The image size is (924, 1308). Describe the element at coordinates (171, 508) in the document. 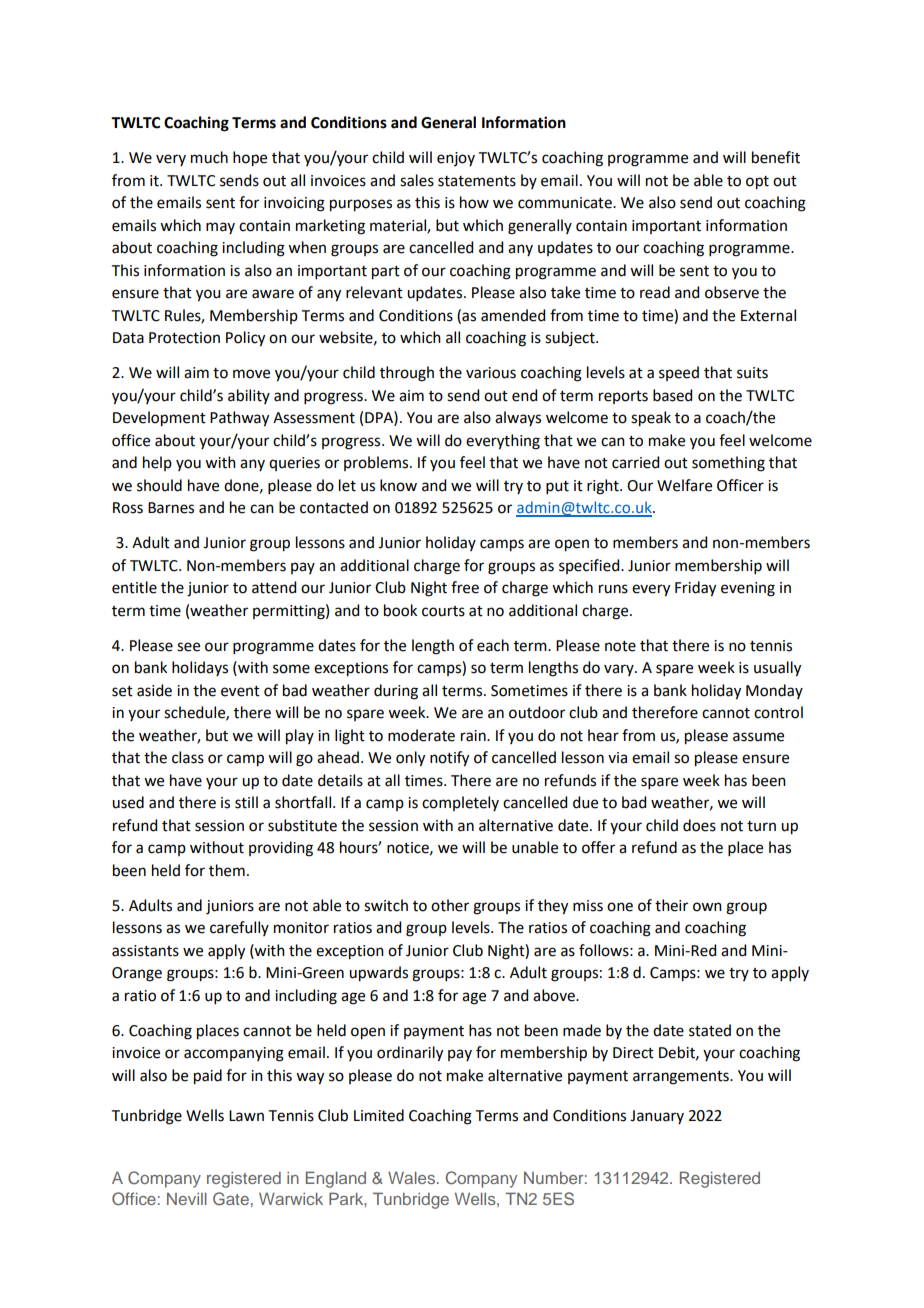

I see `Barnes` at that location.
